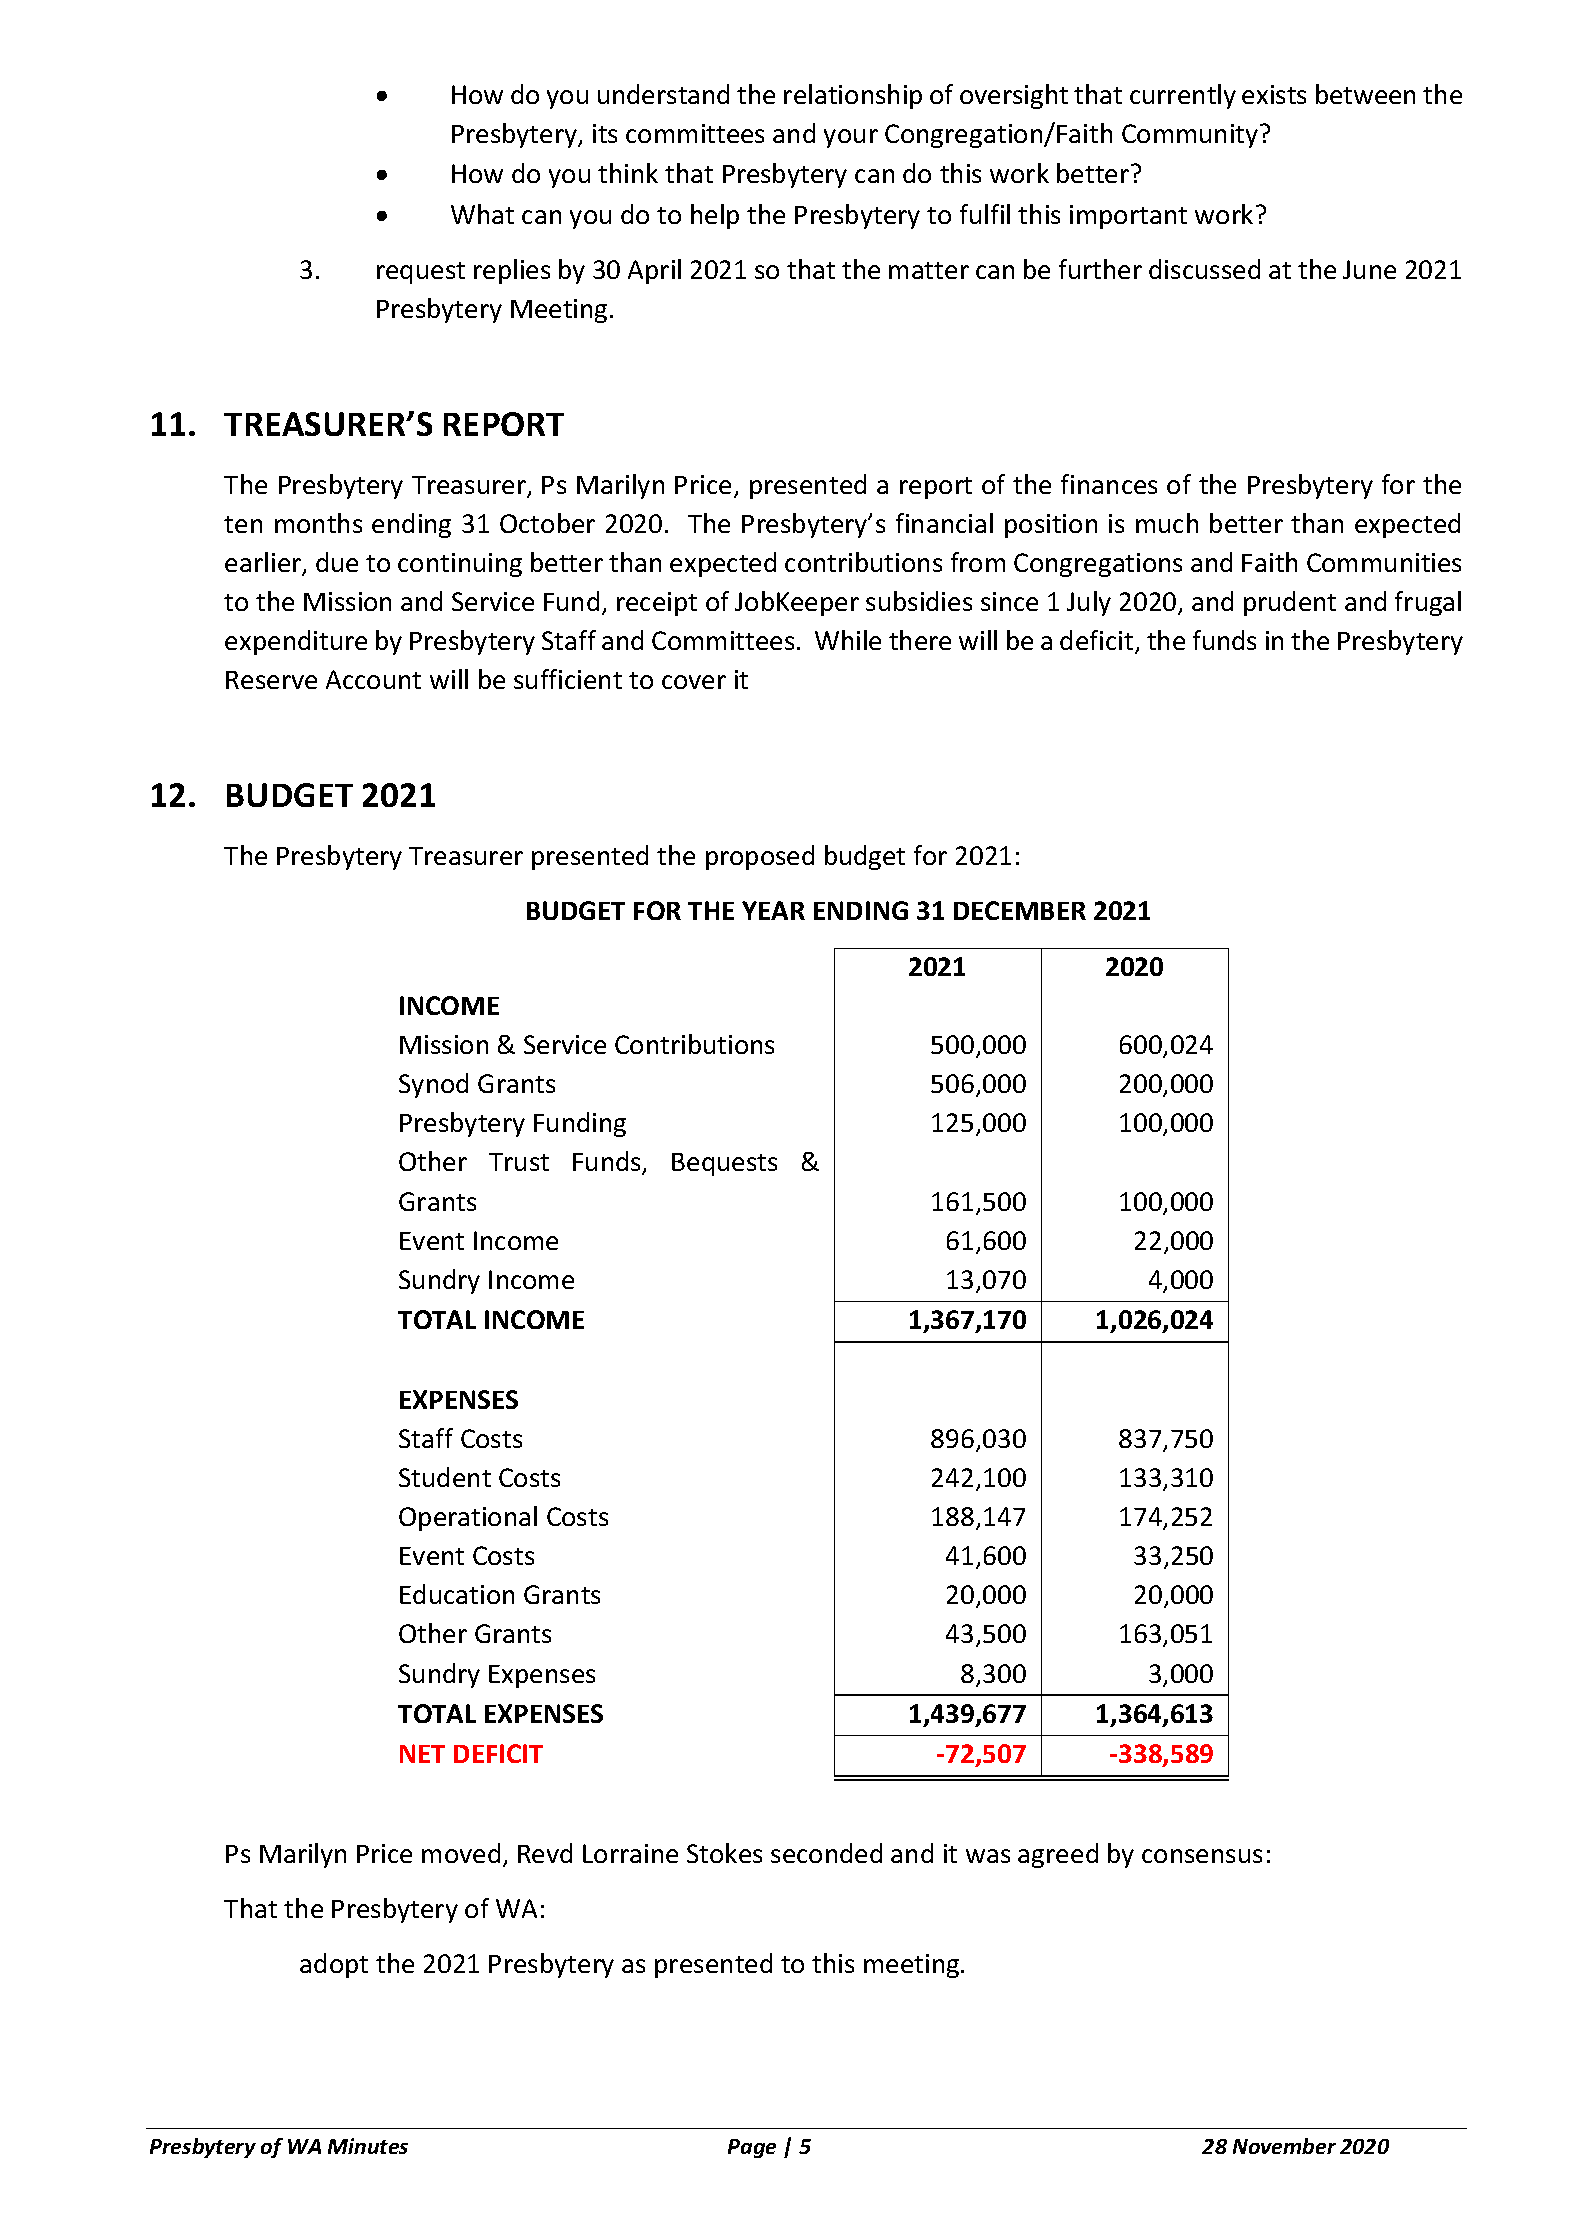  I want to click on What, so click(482, 214).
